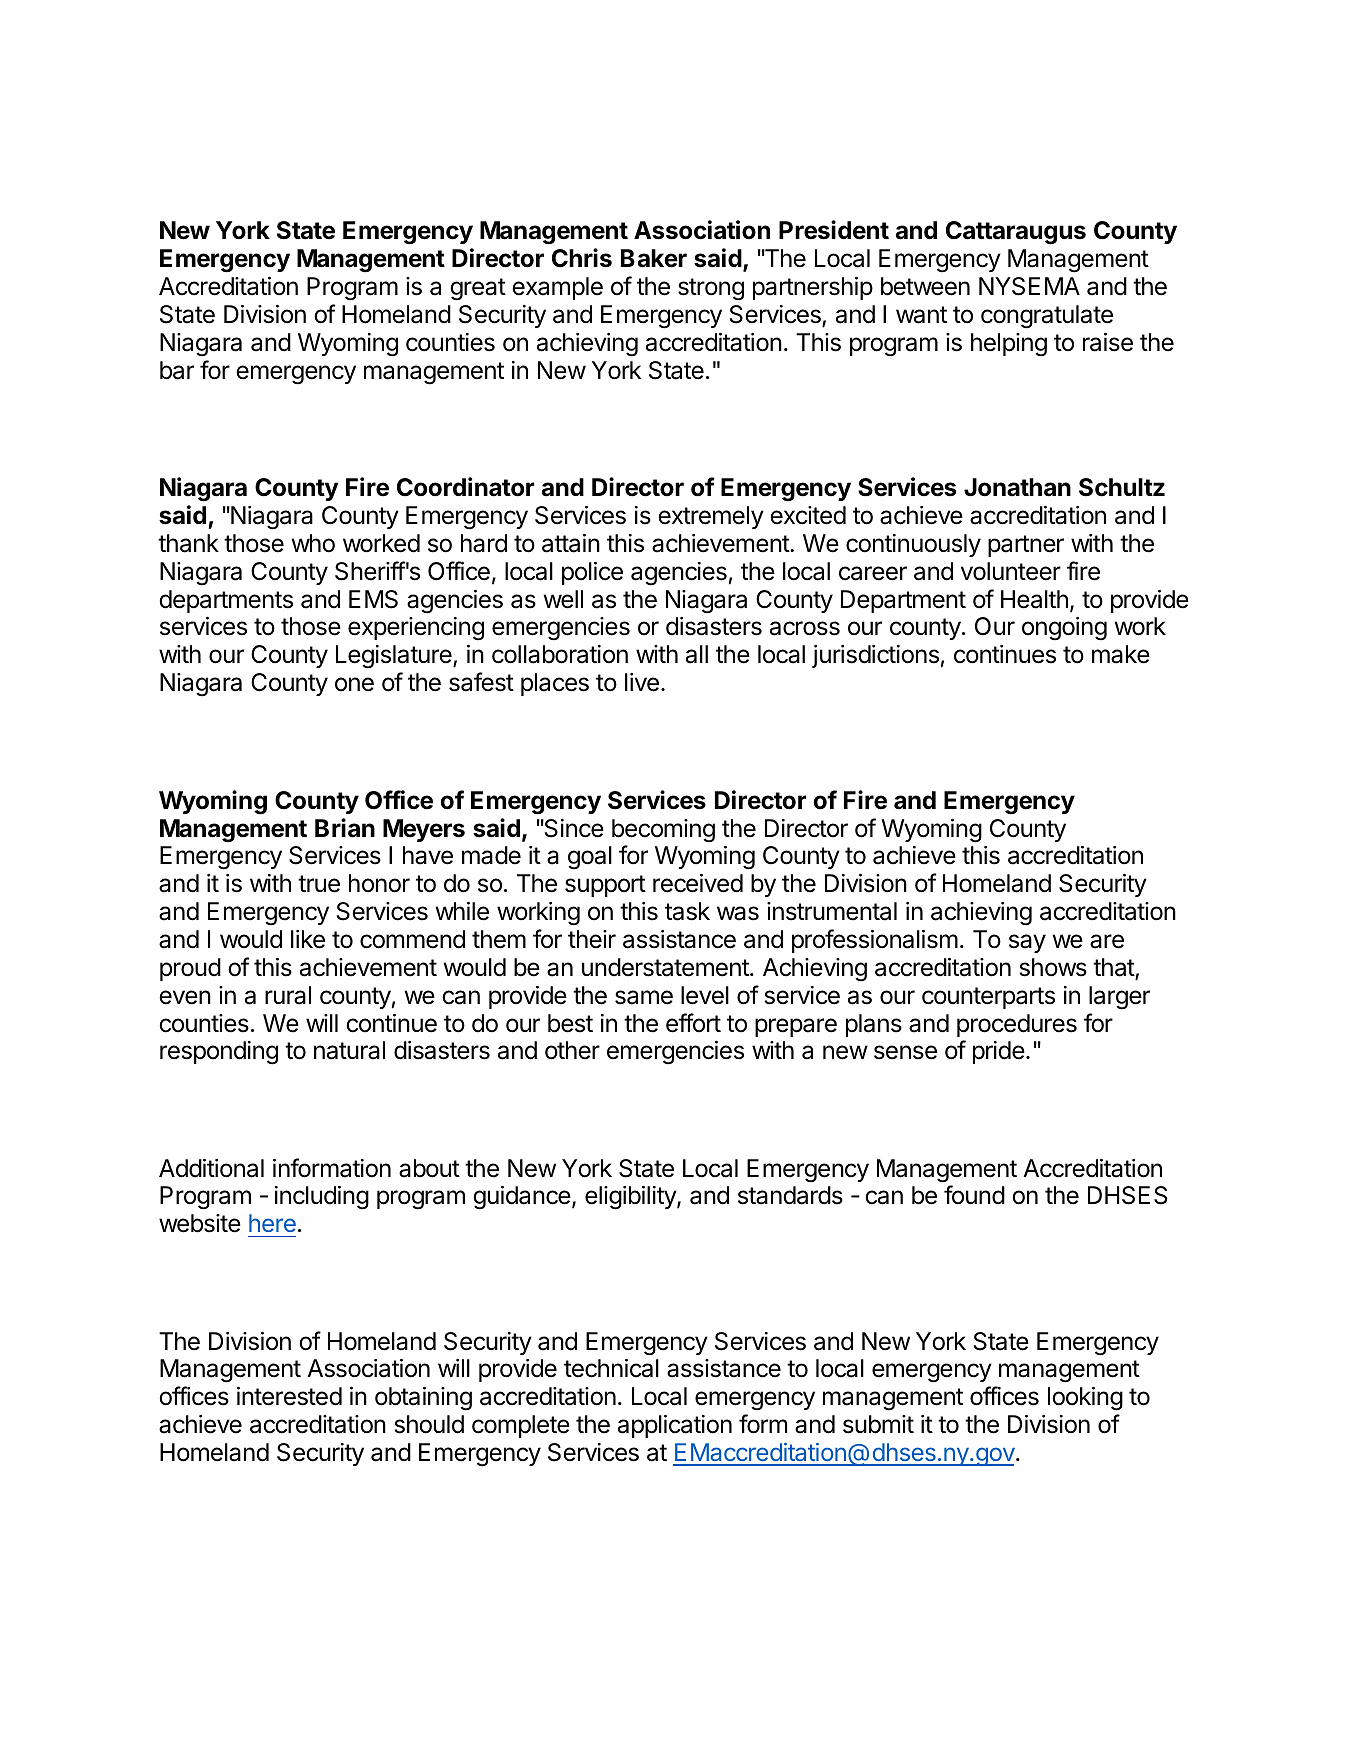  Describe the element at coordinates (611, 1368) in the screenshot. I see `technical` at that location.
